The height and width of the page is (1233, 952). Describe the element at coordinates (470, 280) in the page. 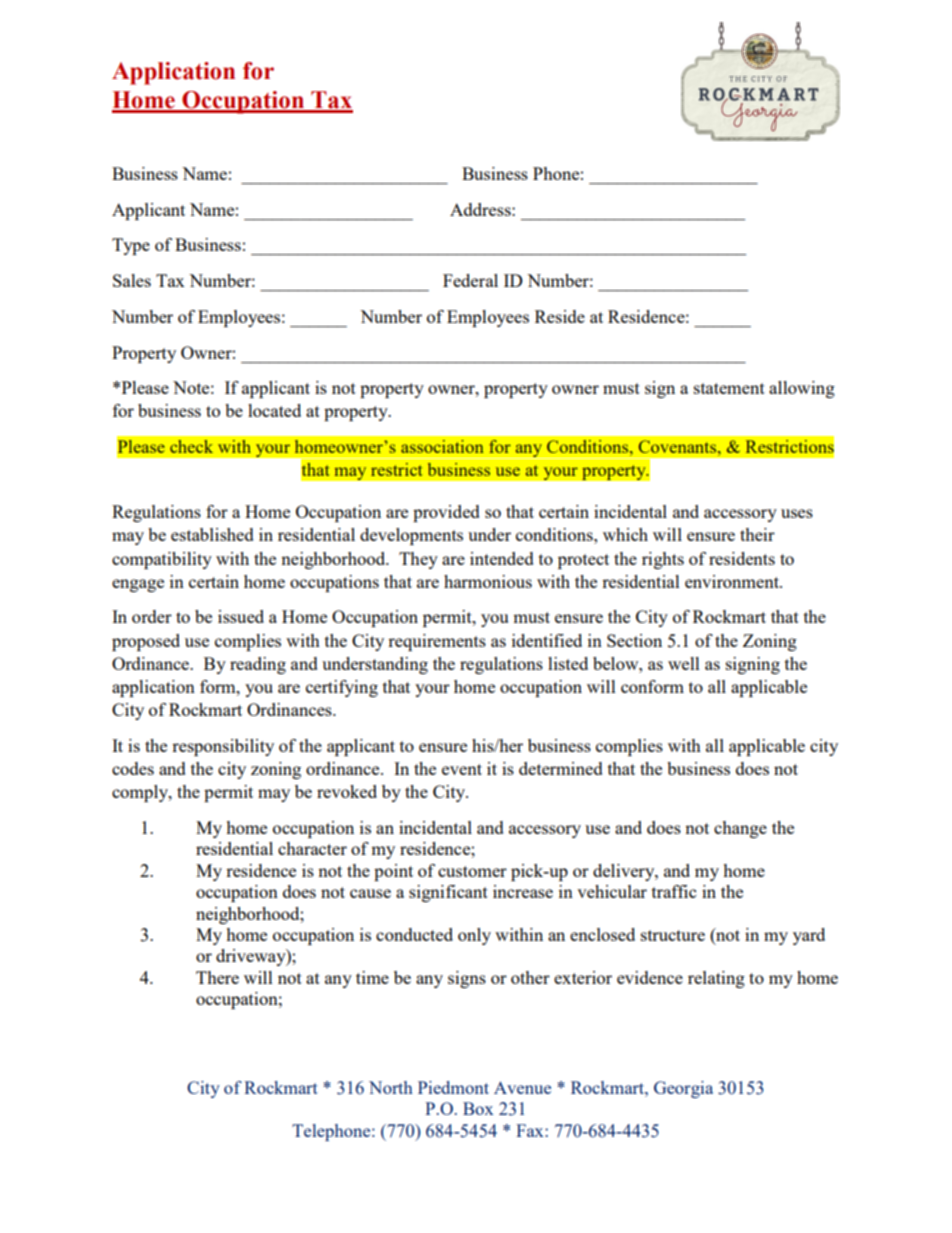

I see `Federal` at that location.
